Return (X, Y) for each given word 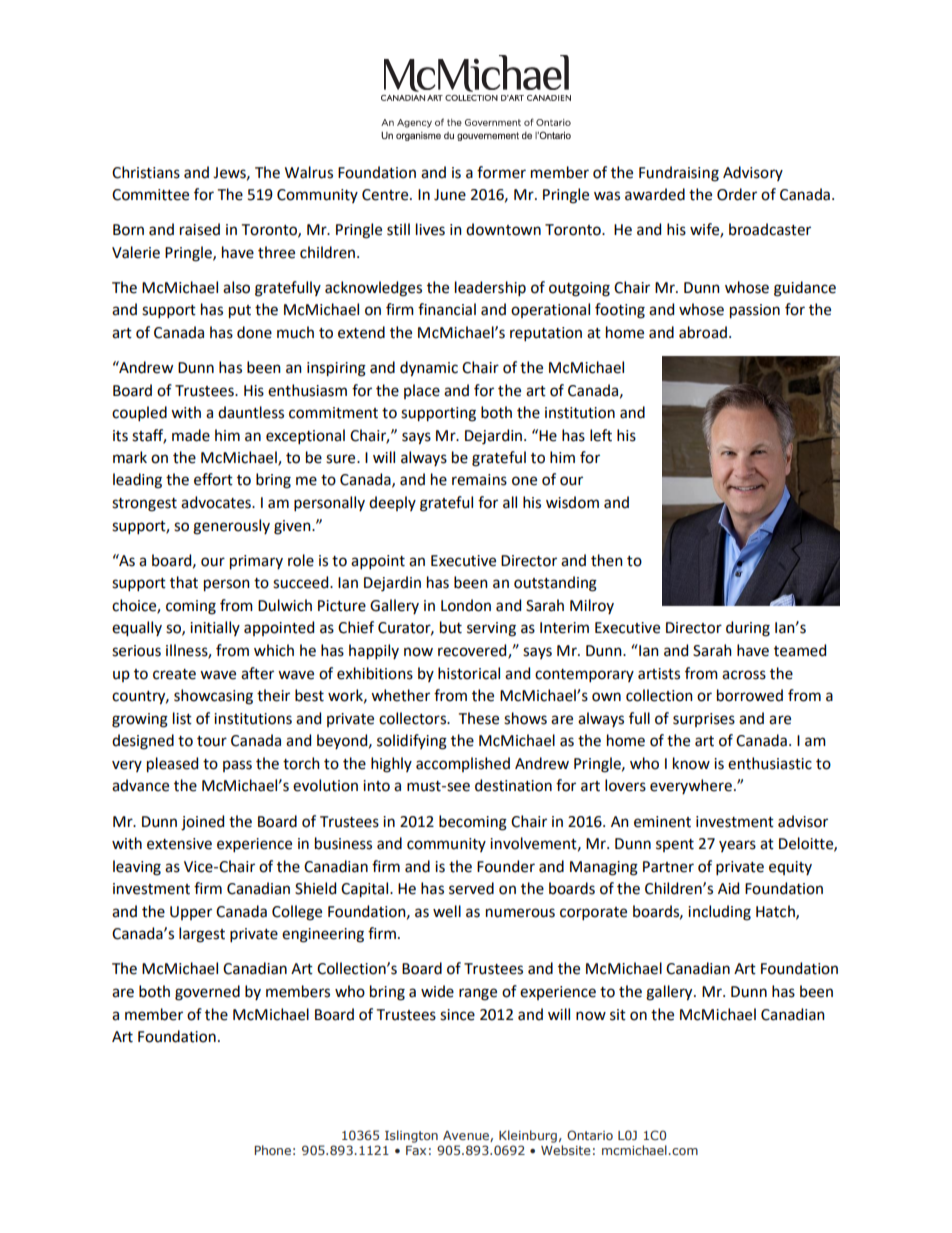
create (174, 674)
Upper (191, 913)
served (471, 888)
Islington (411, 1136)
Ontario (590, 1135)
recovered (473, 651)
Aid (728, 888)
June (450, 195)
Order (737, 194)
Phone (273, 1150)
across (744, 675)
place (422, 391)
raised (200, 229)
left (601, 435)
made (191, 435)
